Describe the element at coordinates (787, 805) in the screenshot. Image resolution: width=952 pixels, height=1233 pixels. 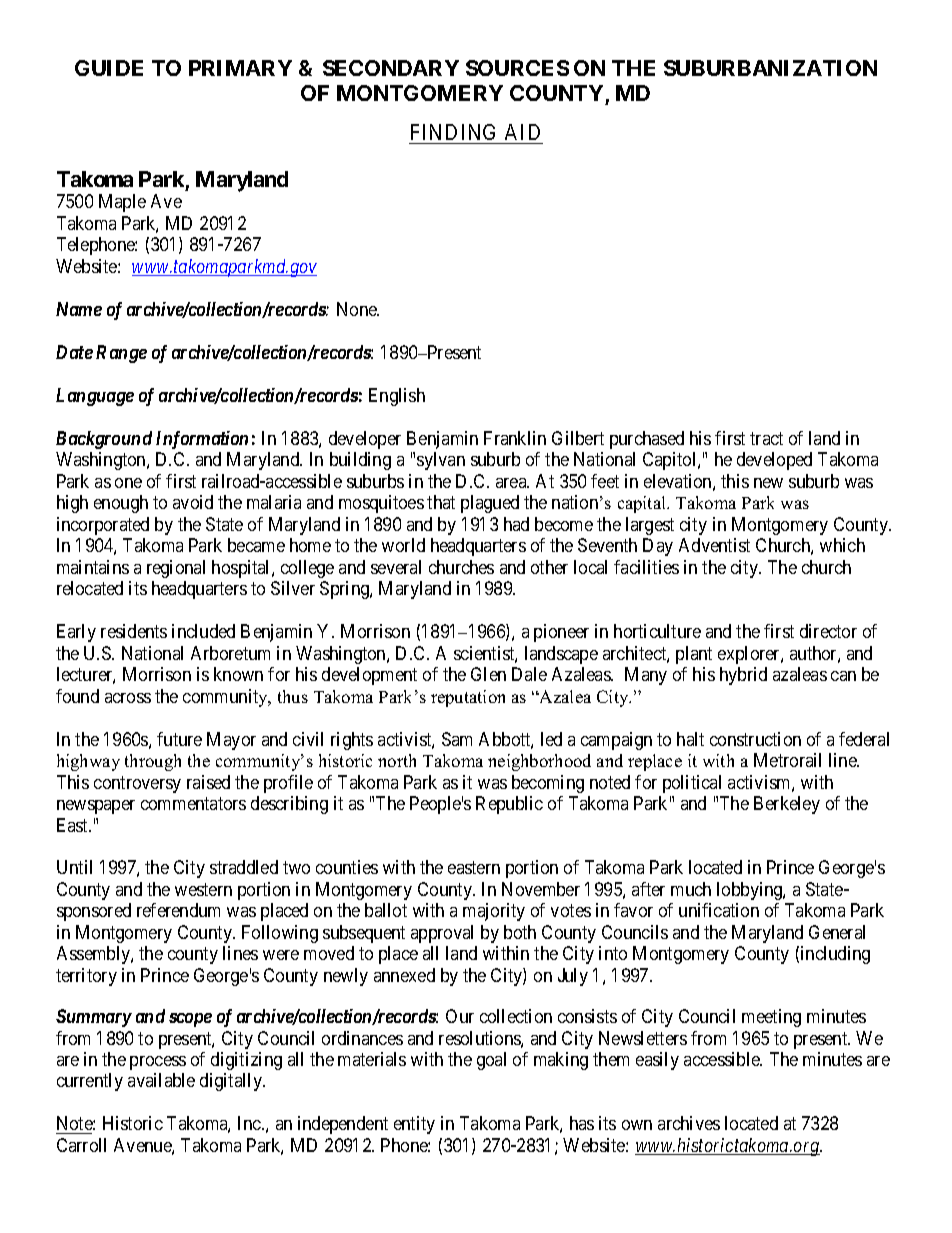
I see `Berkeley` at that location.
